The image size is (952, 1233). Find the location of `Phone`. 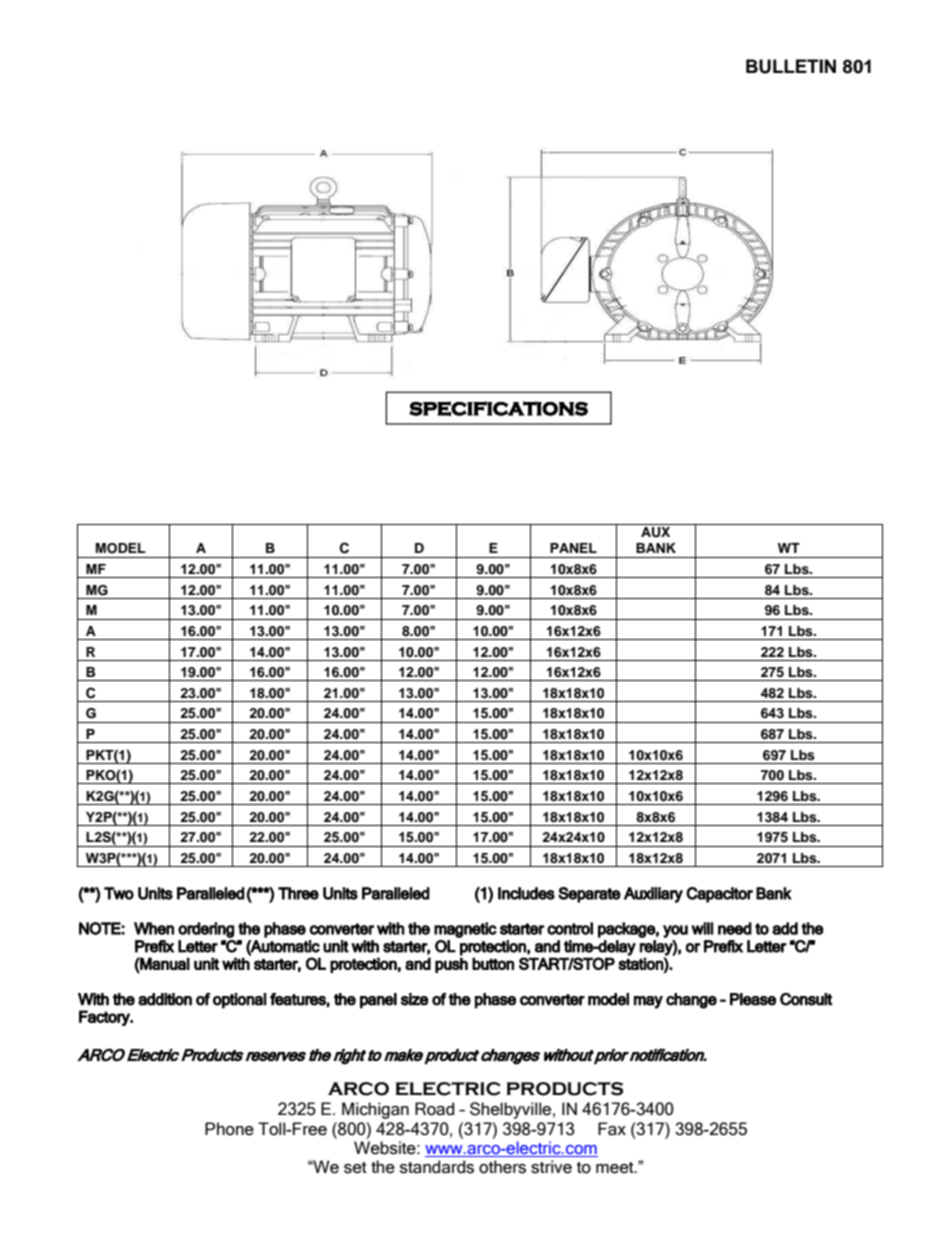

Phone is located at coordinates (229, 1129).
